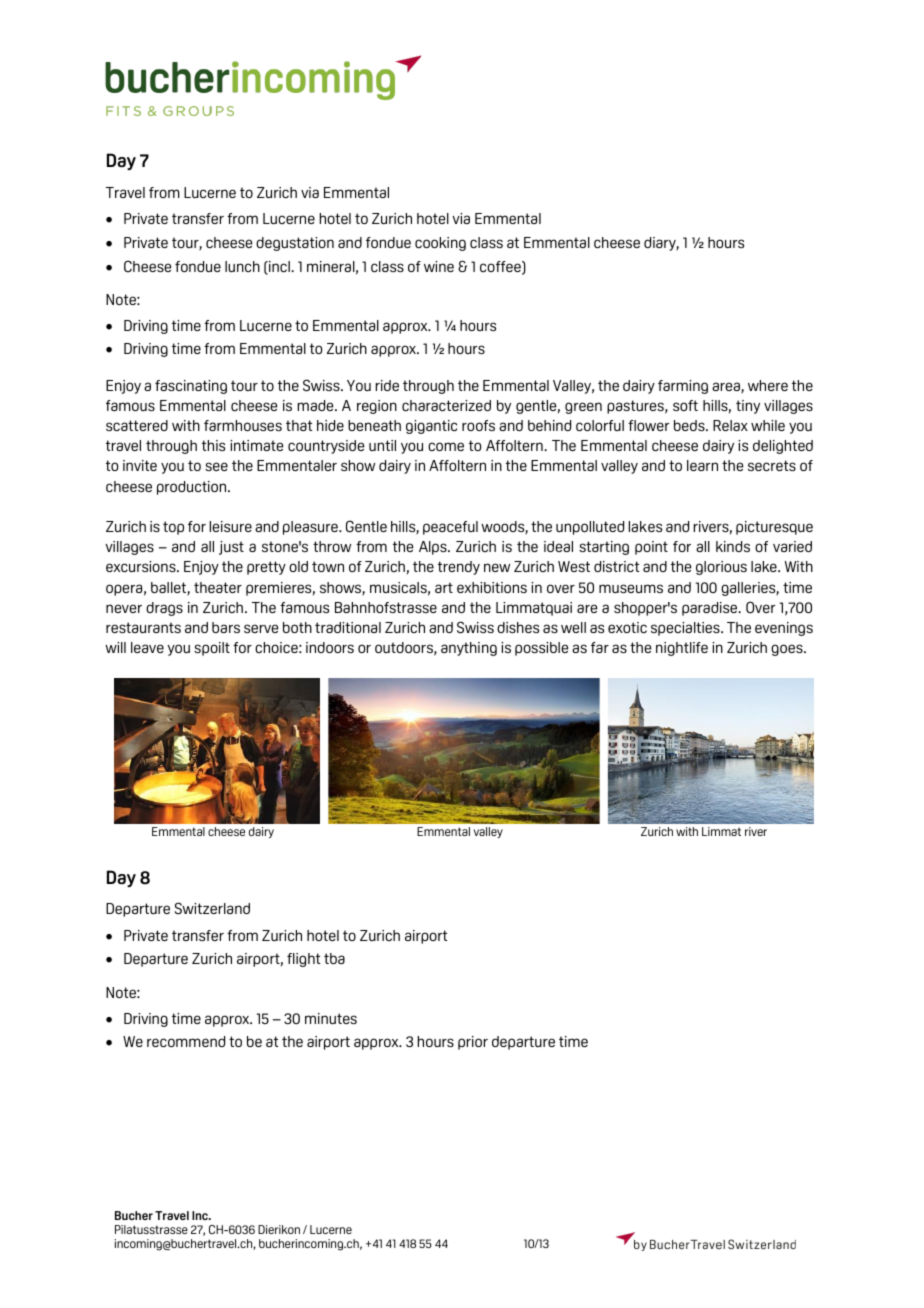  I want to click on kinds, so click(733, 546).
